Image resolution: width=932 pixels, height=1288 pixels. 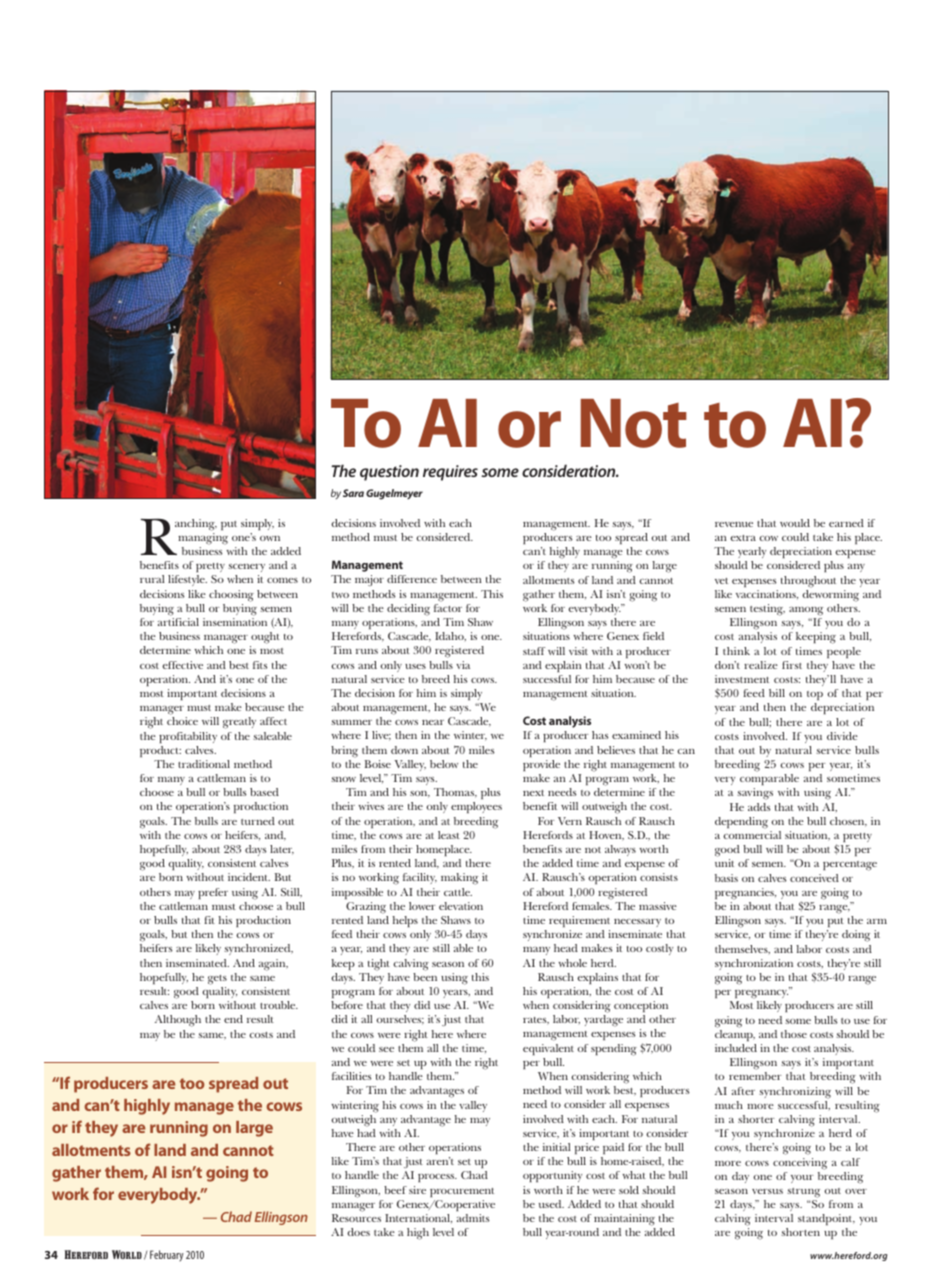 What do you see at coordinates (203, 539) in the image?
I see `managing` at bounding box center [203, 539].
